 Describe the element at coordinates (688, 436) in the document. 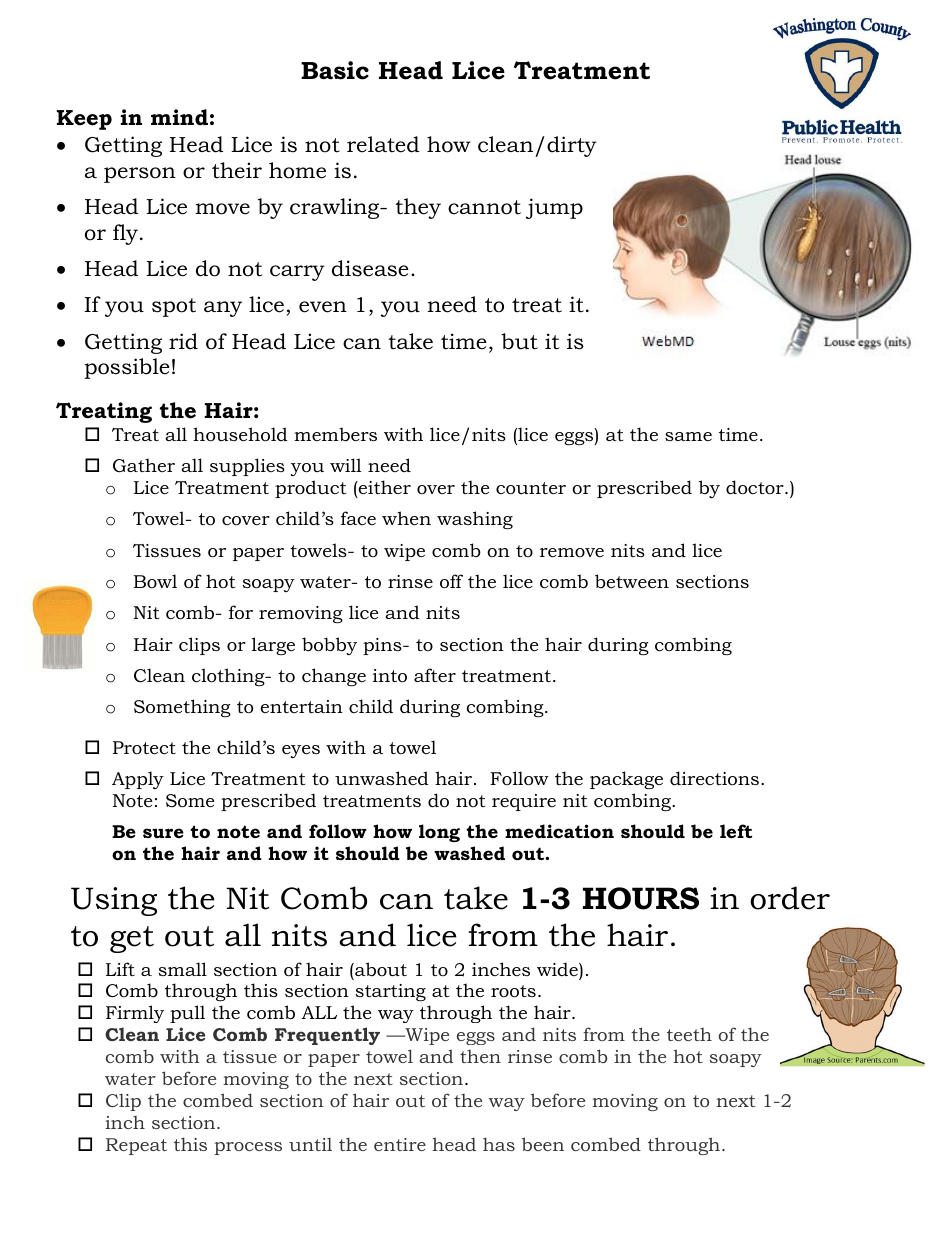

I see `same` at that location.
